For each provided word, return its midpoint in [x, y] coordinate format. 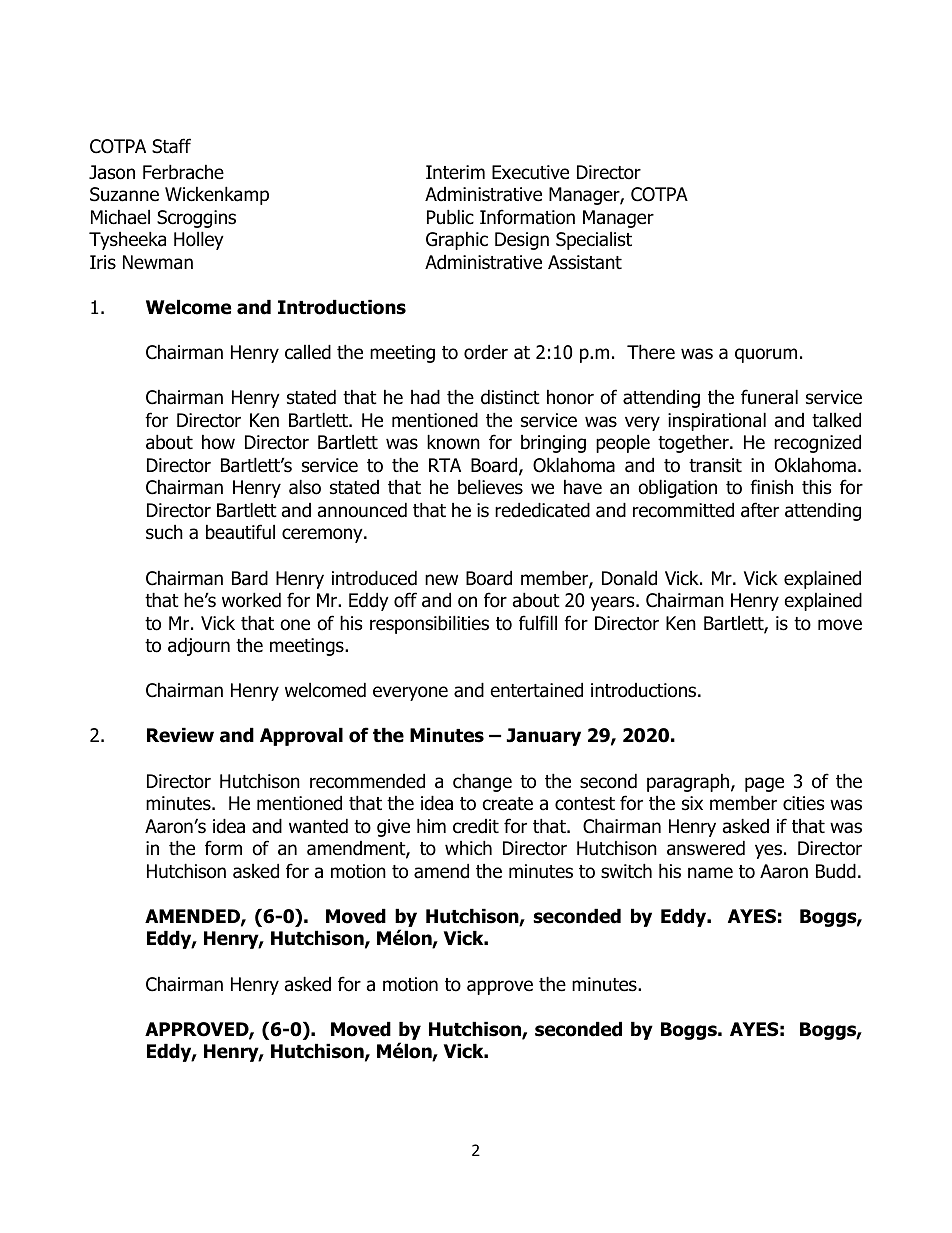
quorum [766, 355]
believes [490, 487]
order [486, 352]
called [308, 352]
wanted [318, 826]
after [760, 510]
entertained [537, 690]
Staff [171, 146]
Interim [455, 172]
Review [180, 735]
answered [706, 848]
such [164, 532]
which [468, 848]
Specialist [594, 240]
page [764, 784]
